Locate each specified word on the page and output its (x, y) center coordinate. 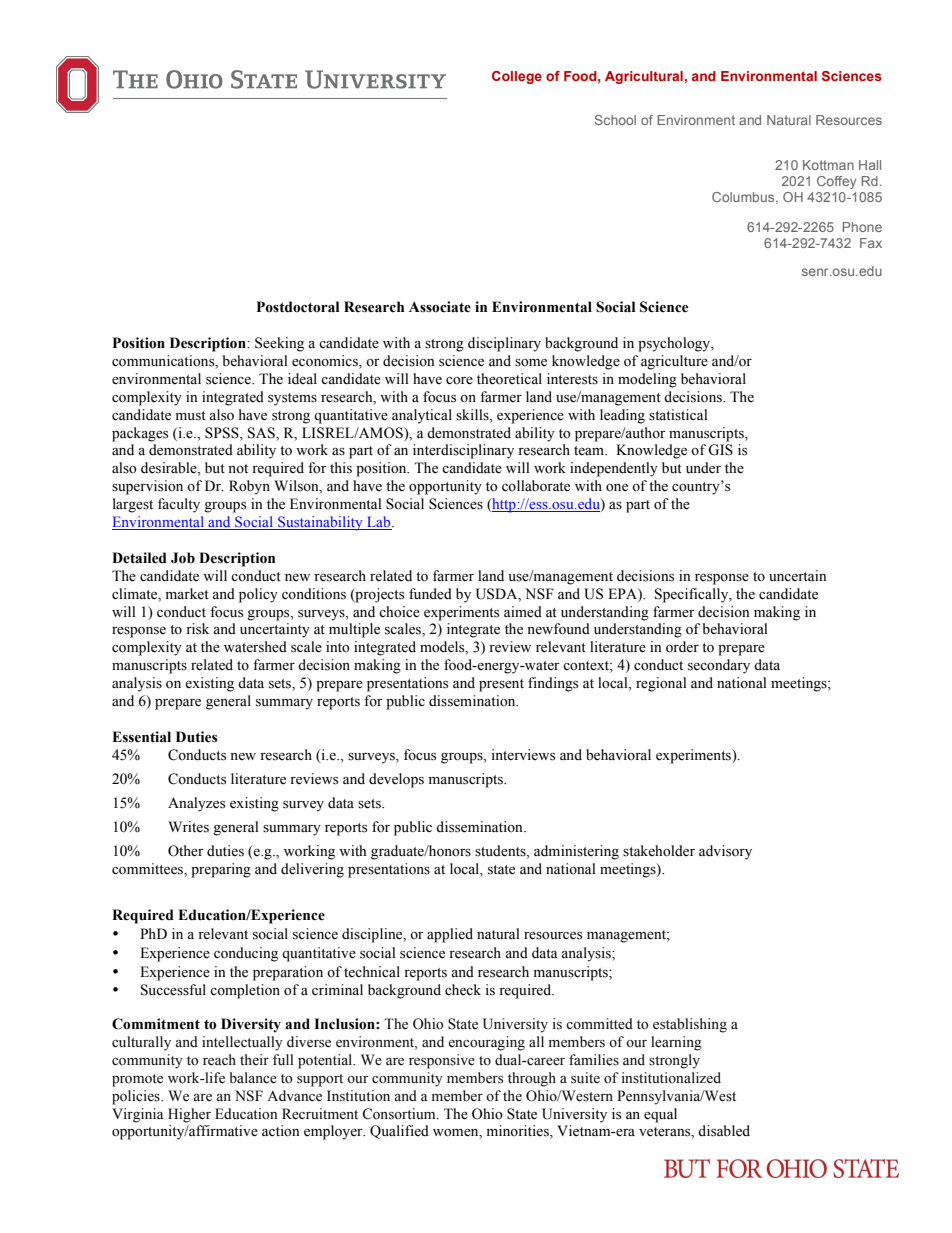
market (187, 594)
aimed (523, 612)
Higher (189, 1115)
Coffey (836, 182)
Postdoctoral (298, 307)
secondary (719, 666)
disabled (724, 1131)
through (532, 1079)
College (517, 77)
